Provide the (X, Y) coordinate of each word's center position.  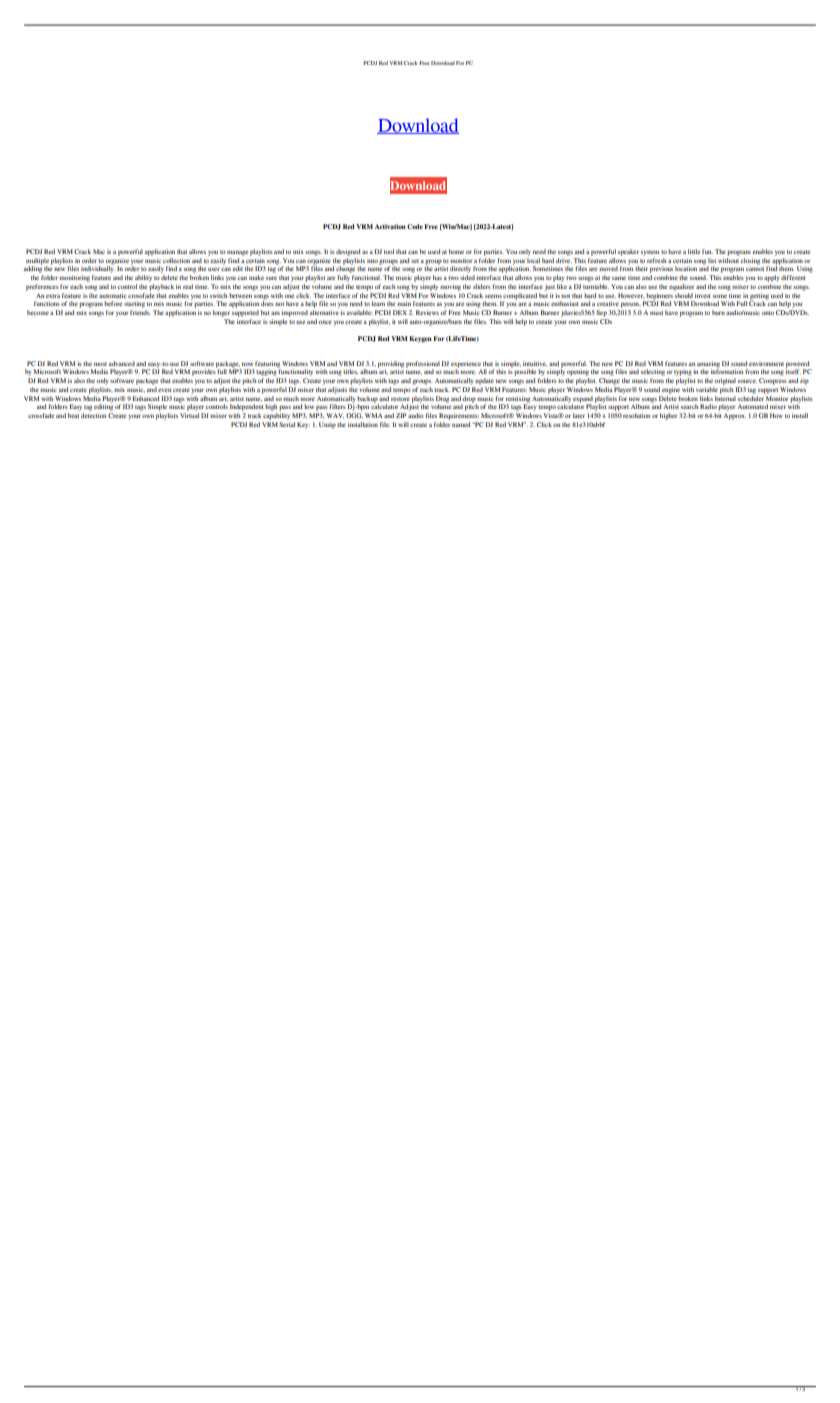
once (325, 322)
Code (415, 226)
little (694, 251)
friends (140, 312)
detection (93, 415)
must (656, 313)
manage (237, 253)
